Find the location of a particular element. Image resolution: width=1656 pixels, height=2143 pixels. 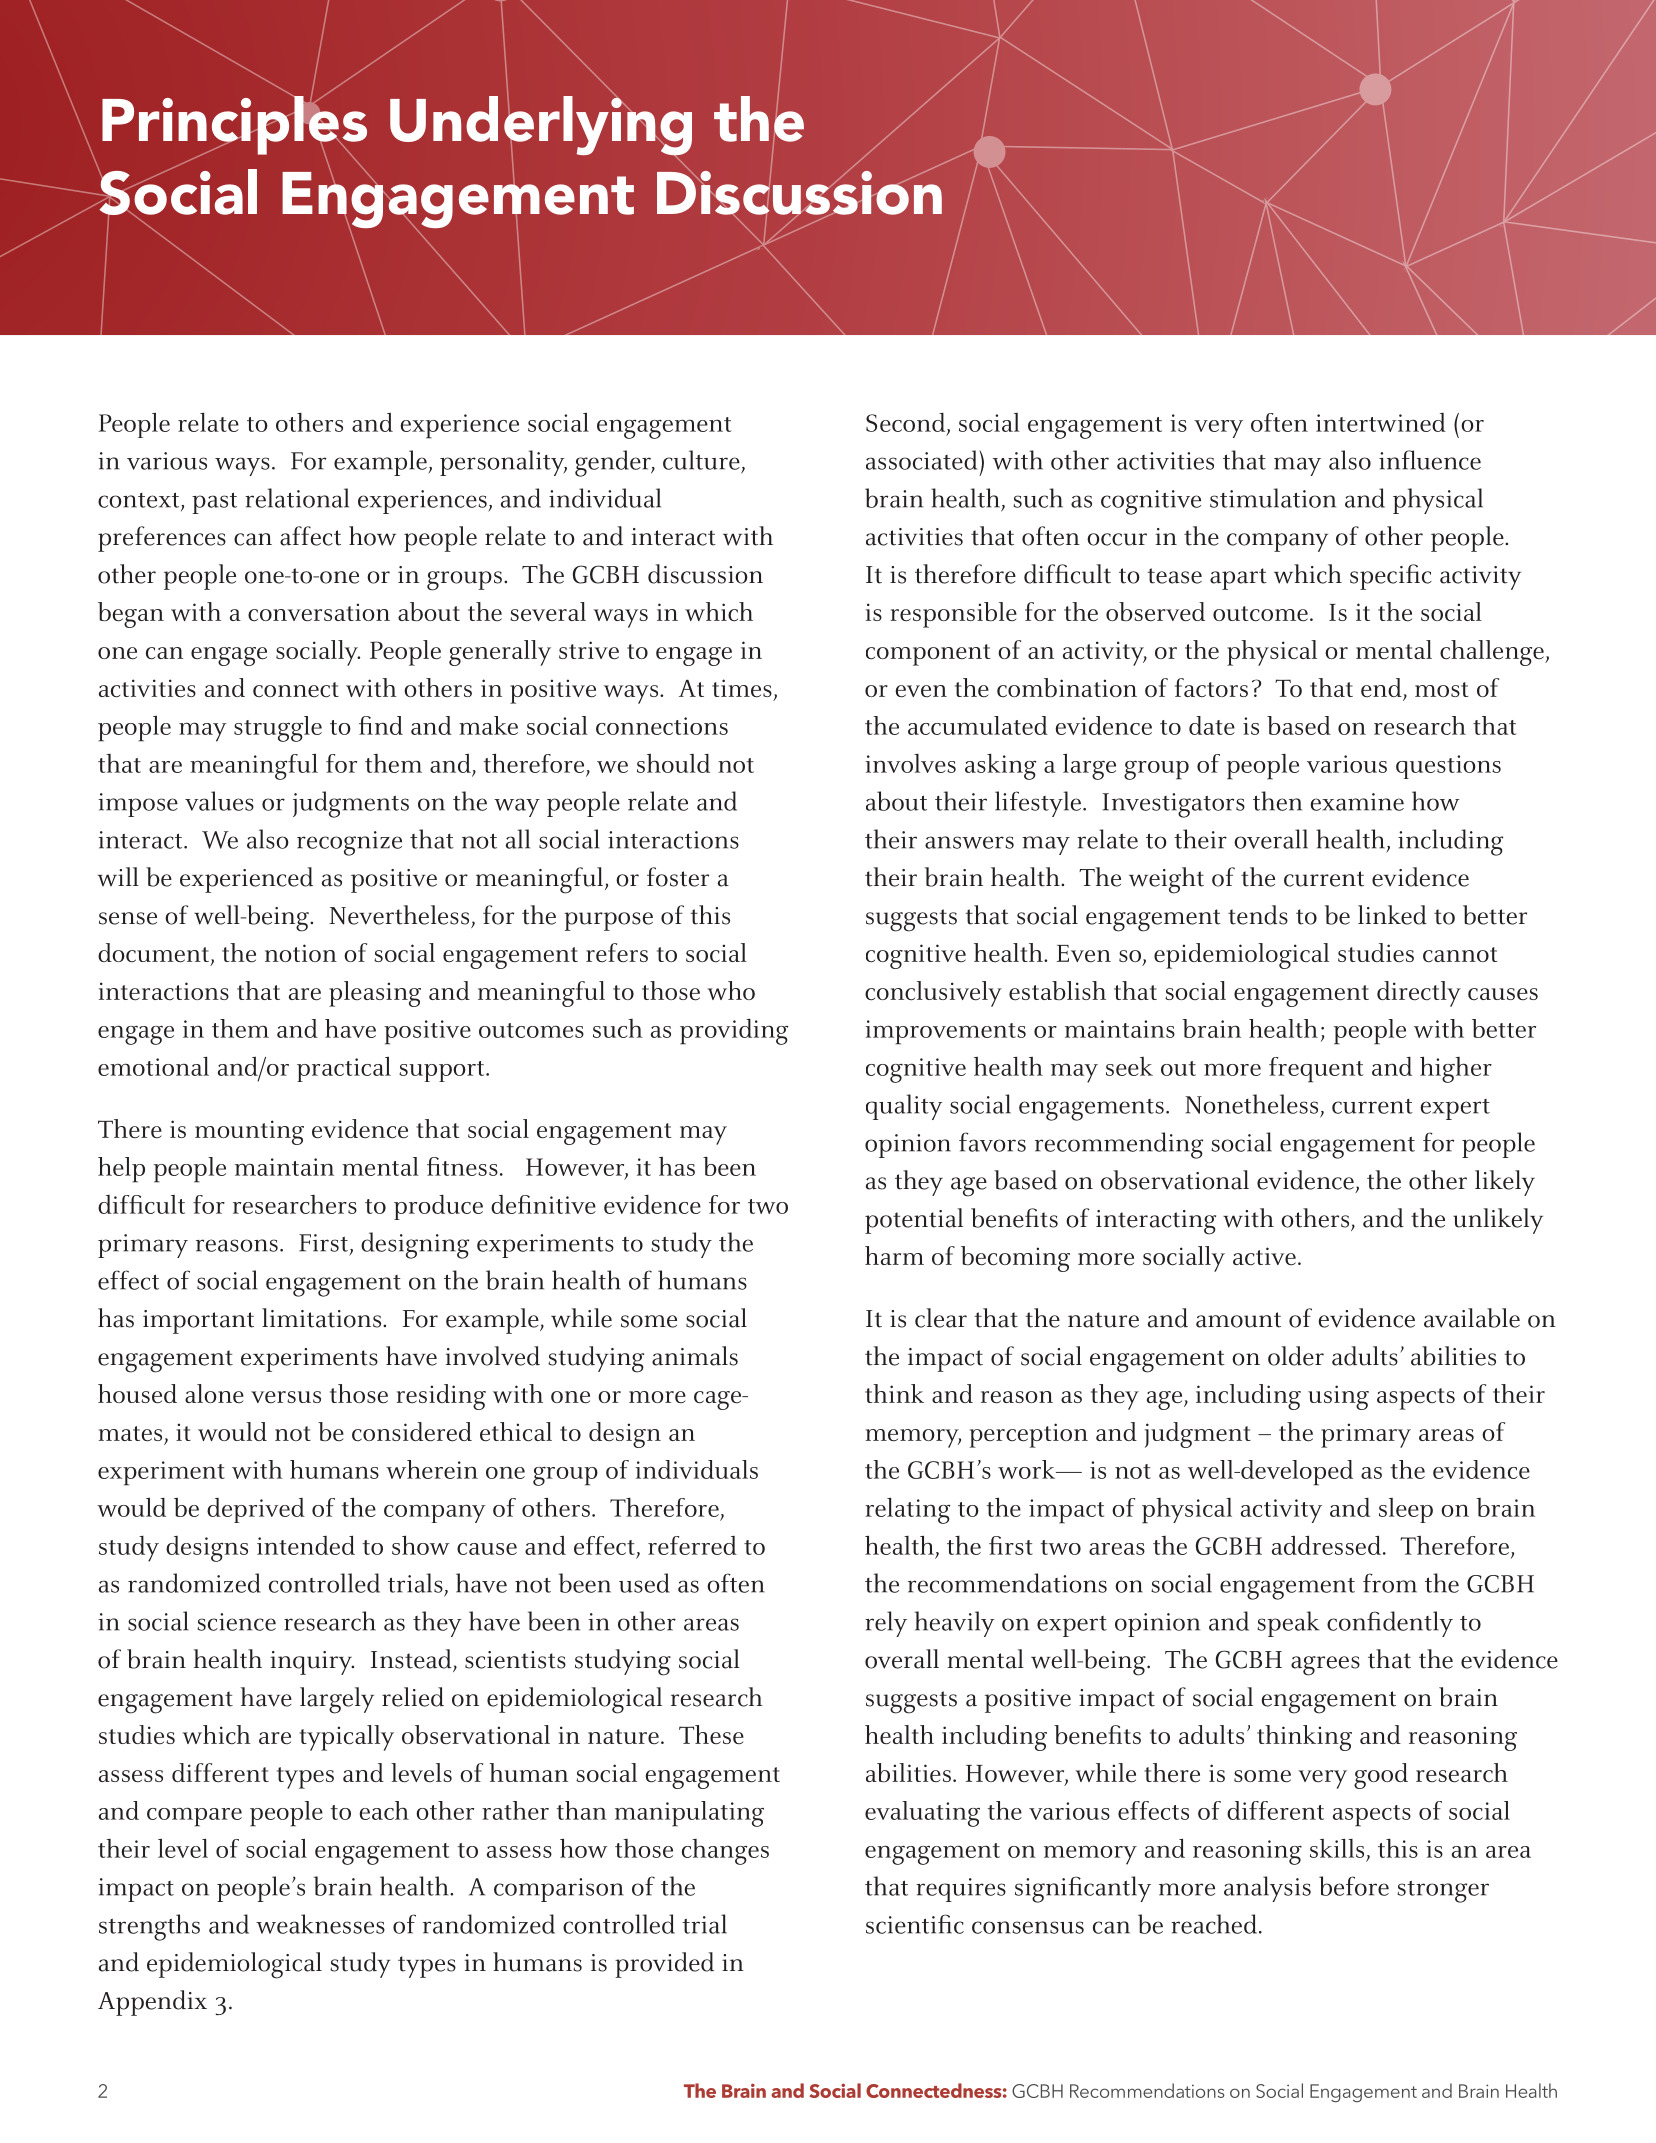

examine is located at coordinates (1357, 802).
